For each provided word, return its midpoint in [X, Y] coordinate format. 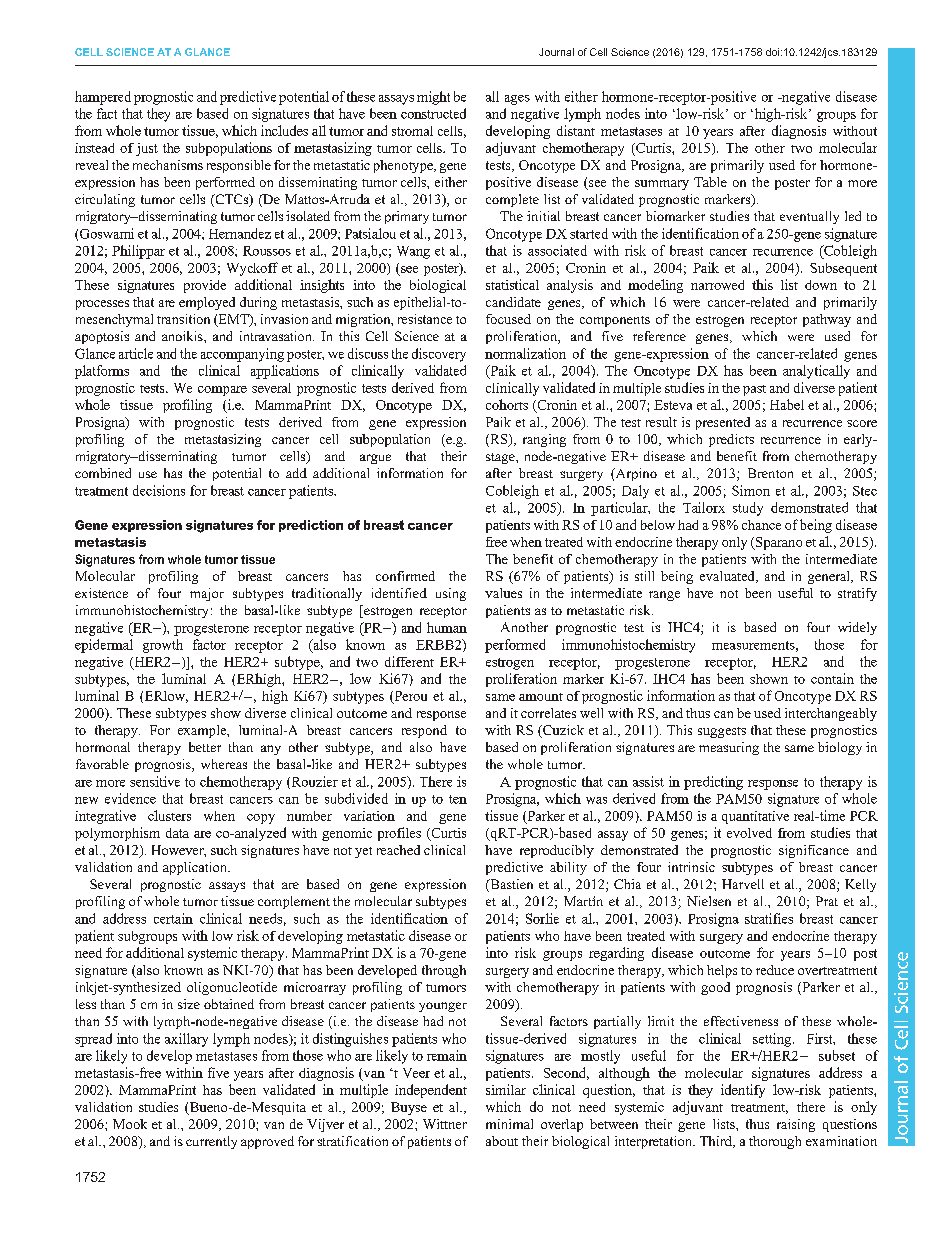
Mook [130, 1124]
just [147, 149]
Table [710, 182]
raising [796, 1125]
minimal [509, 1124]
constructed [433, 113]
